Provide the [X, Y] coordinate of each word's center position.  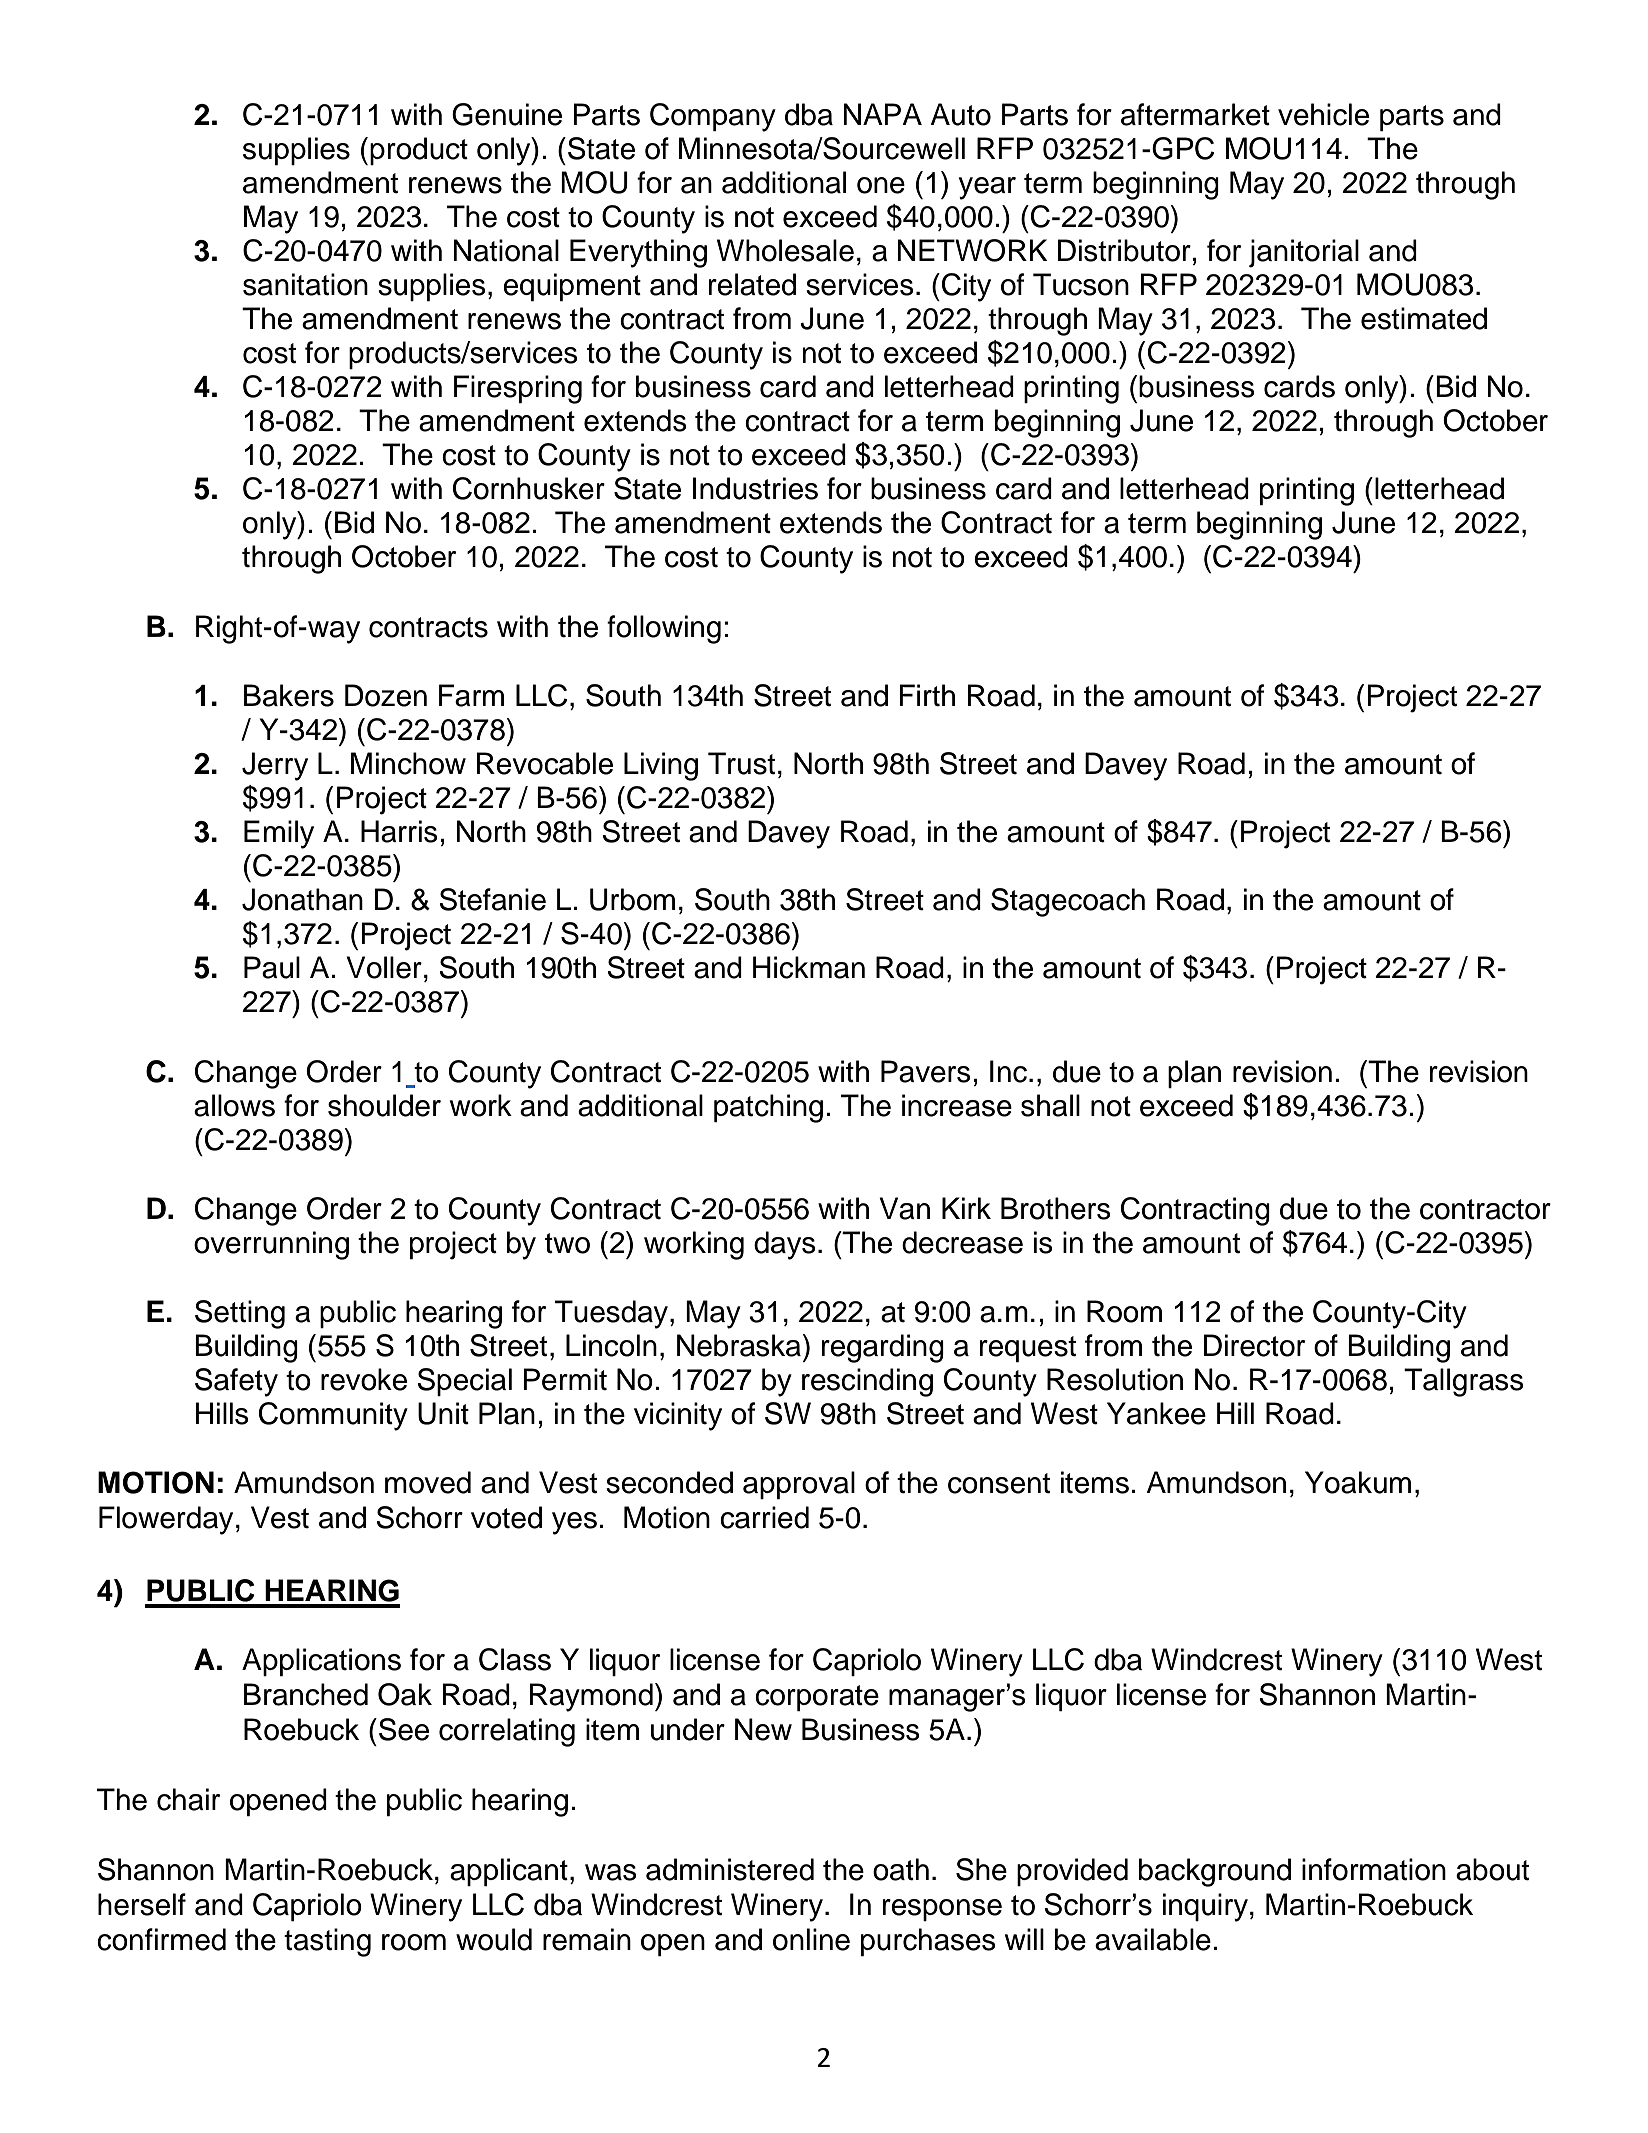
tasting [327, 1942]
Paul [272, 967]
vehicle [1323, 114]
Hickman [809, 967]
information [1374, 1869]
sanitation [305, 284]
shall [1050, 1105]
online [811, 1939]
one [881, 185]
